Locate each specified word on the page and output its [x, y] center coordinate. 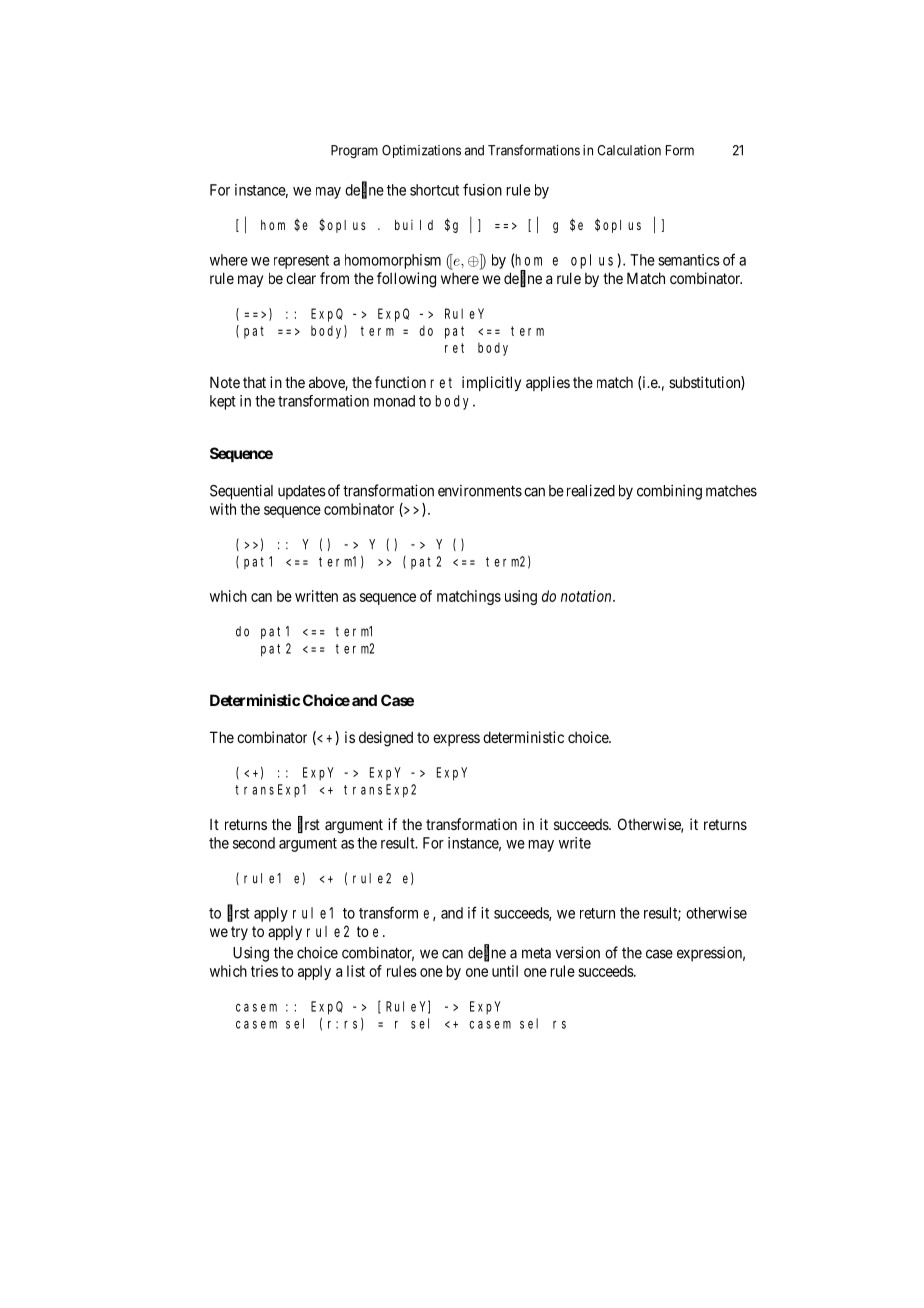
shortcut [434, 190]
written [316, 596]
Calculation [629, 150]
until [505, 971]
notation [587, 596]
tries [264, 971]
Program [354, 152]
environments [480, 491]
